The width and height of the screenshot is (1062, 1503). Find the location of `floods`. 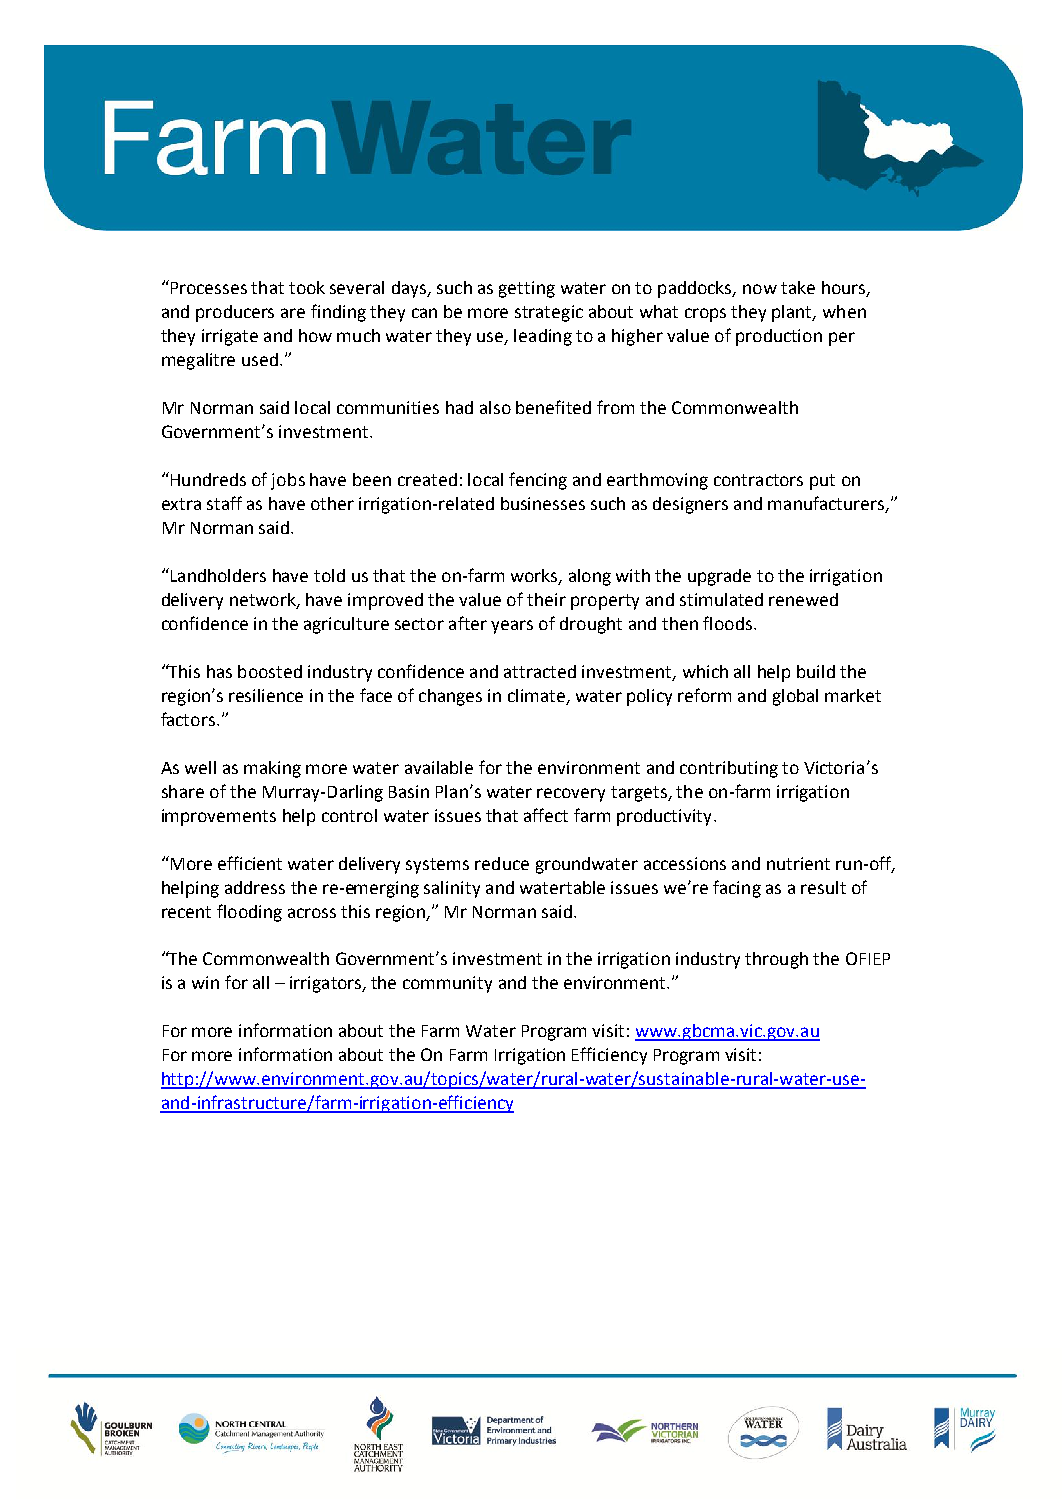

floods is located at coordinates (729, 623).
